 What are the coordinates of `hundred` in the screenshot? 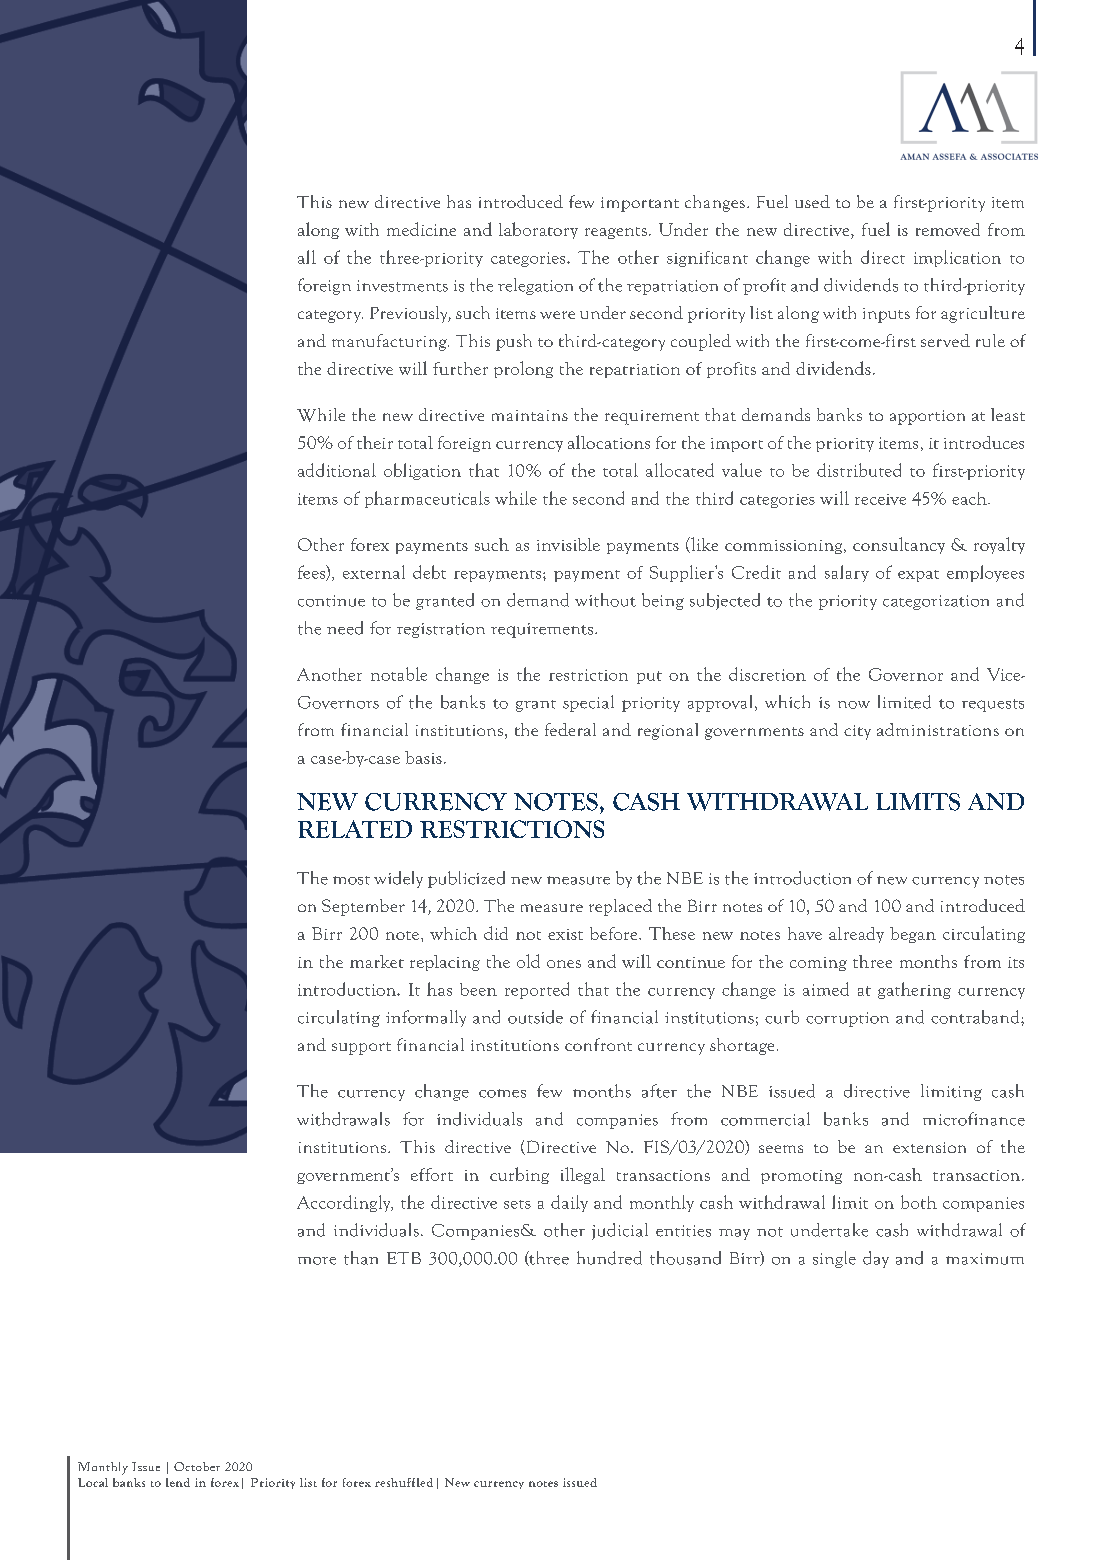 It's located at (609, 1258).
